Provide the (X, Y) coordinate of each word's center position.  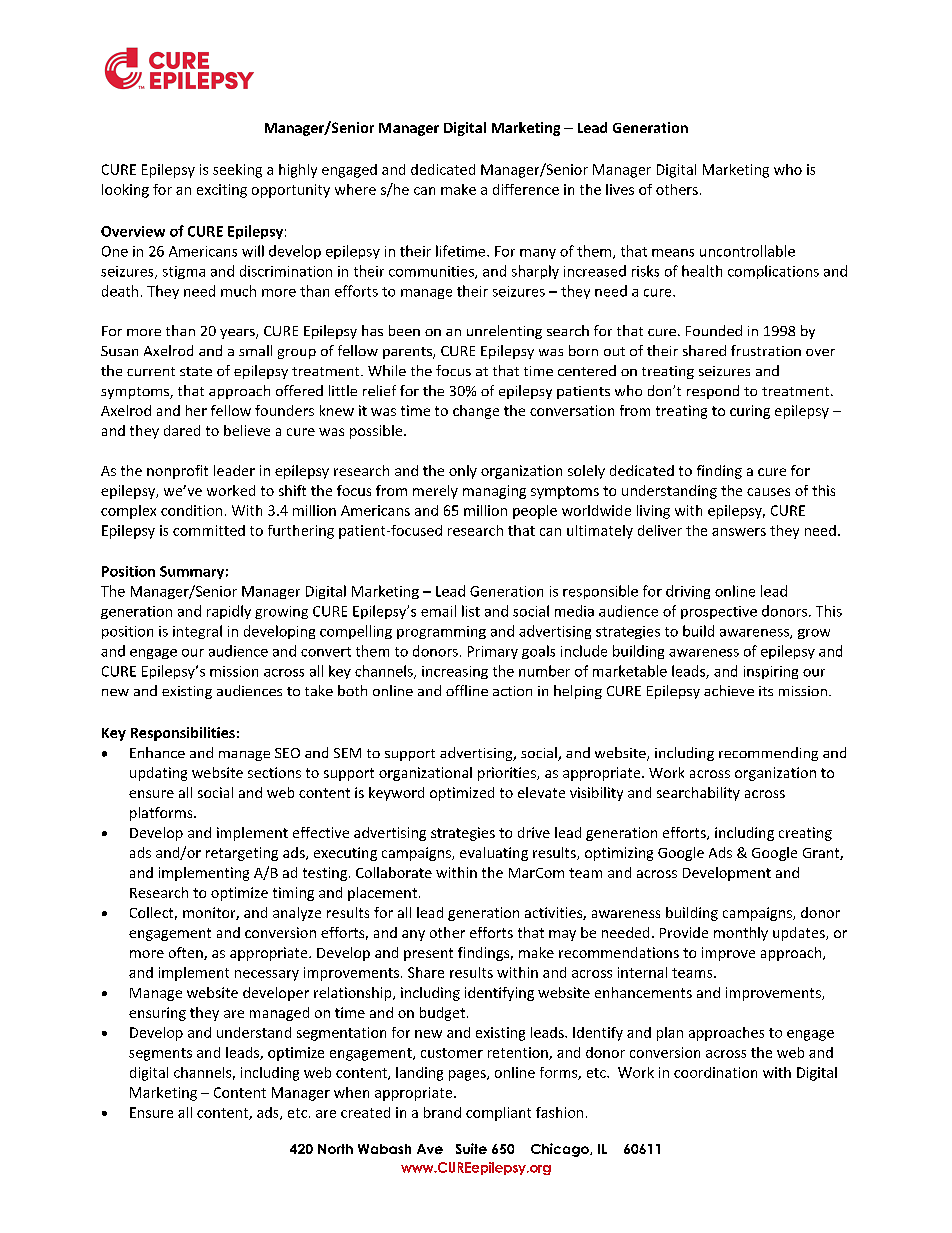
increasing (455, 672)
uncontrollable (747, 251)
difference (526, 189)
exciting (222, 191)
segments (160, 1054)
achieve (729, 690)
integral (197, 632)
